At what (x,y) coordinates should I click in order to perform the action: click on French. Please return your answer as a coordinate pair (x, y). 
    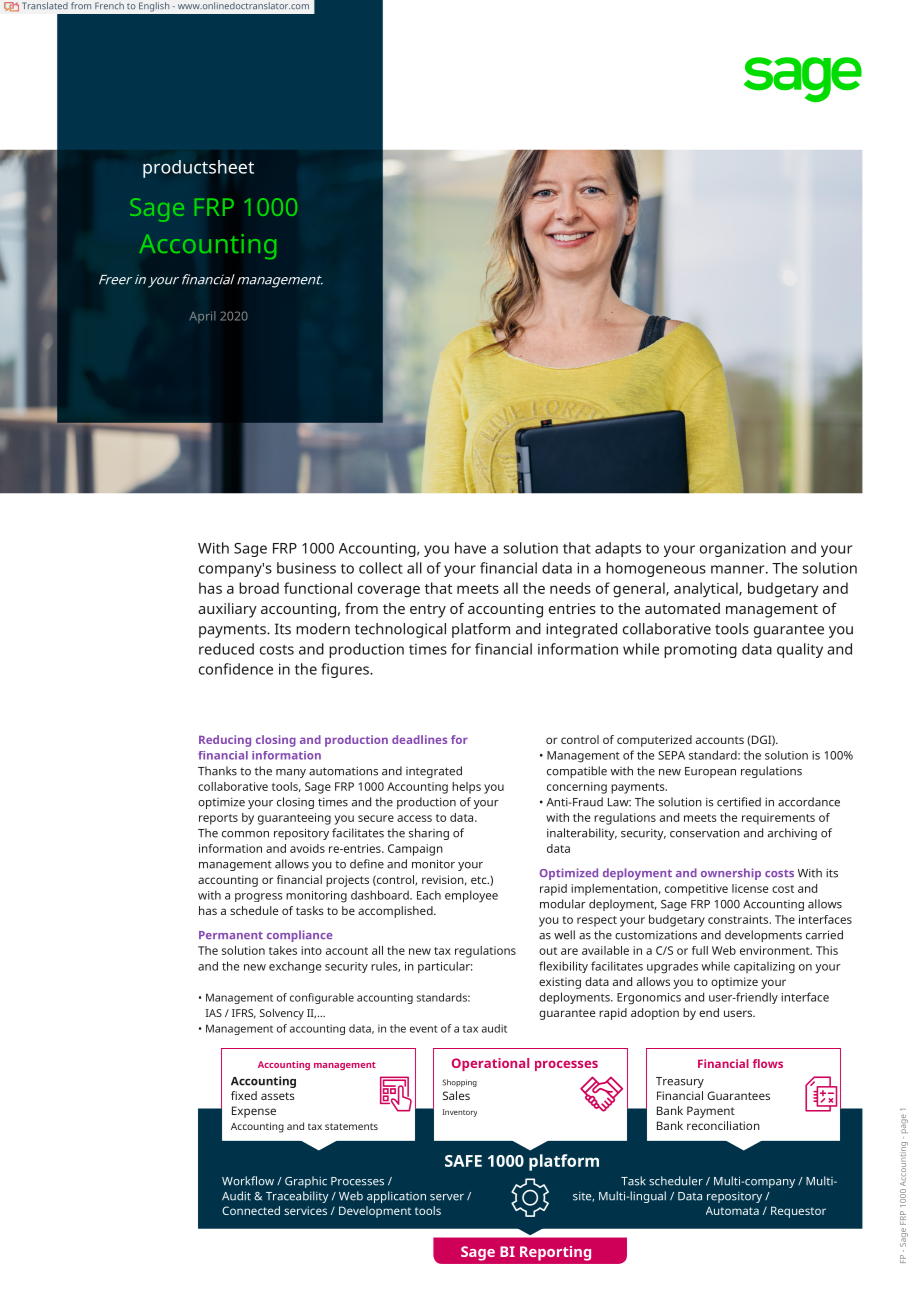
    Looking at the image, I should click on (109, 6).
